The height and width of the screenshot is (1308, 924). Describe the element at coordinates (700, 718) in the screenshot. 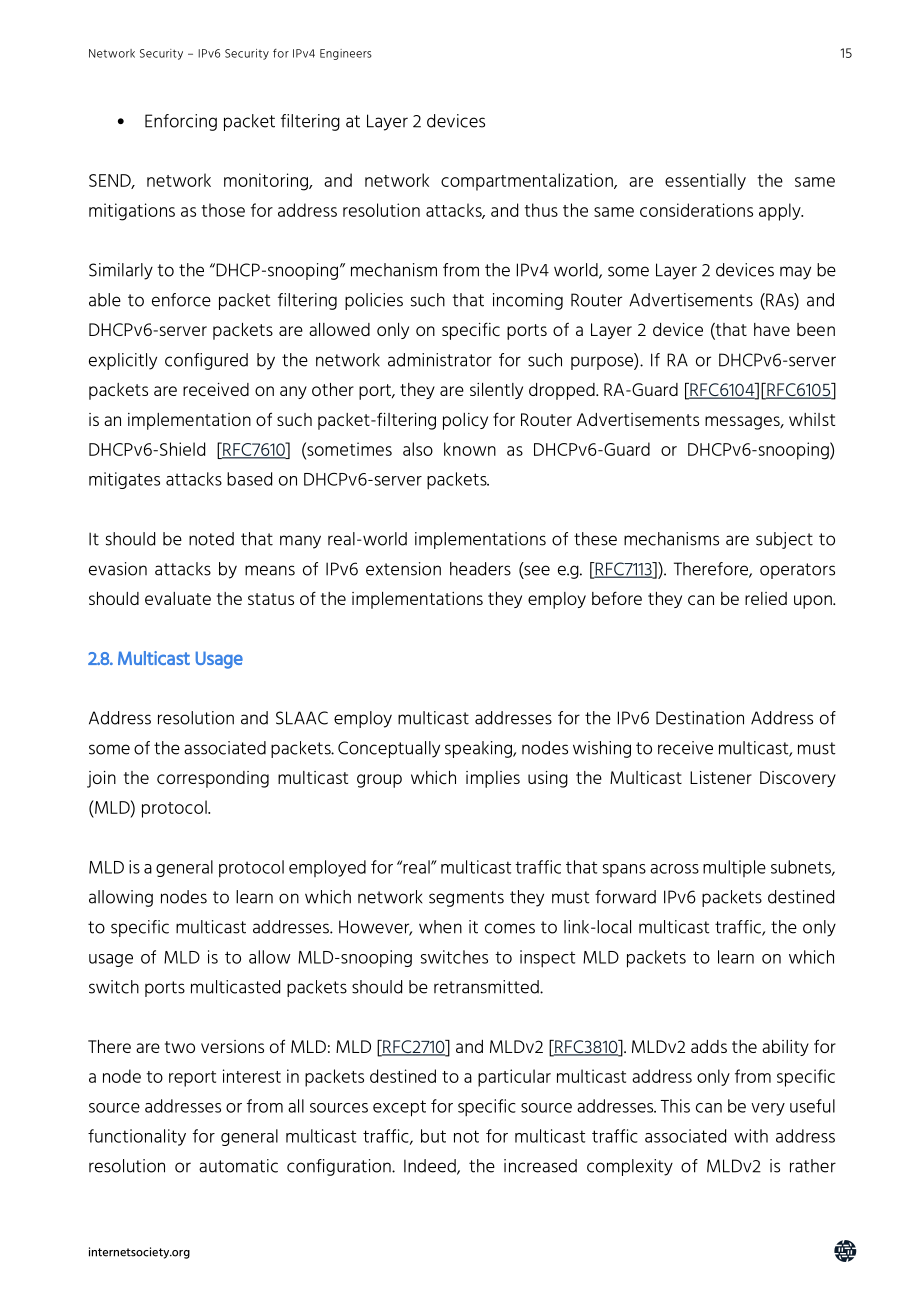

I see `Destination` at that location.
